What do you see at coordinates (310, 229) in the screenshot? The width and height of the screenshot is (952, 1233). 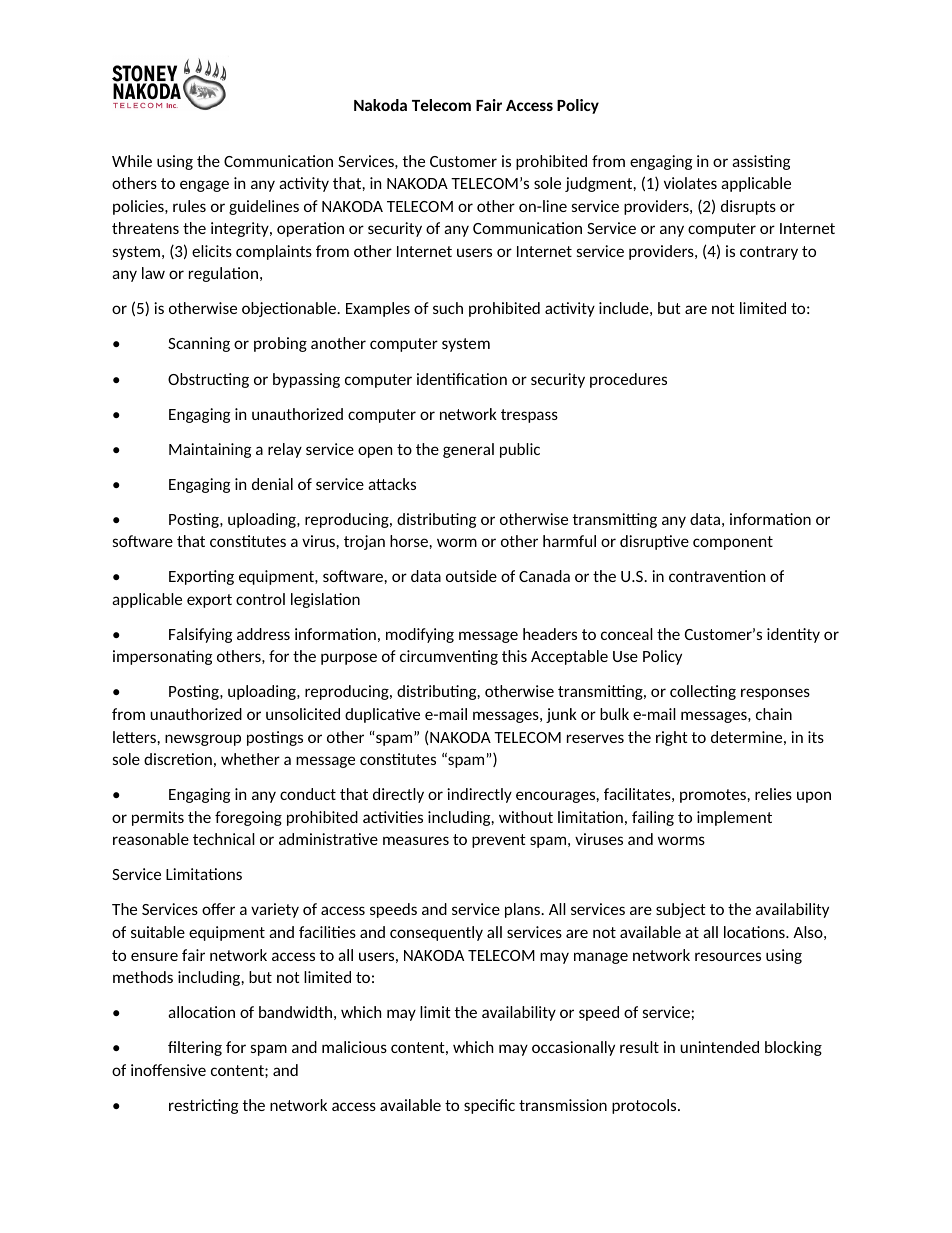 I see `operation` at bounding box center [310, 229].
